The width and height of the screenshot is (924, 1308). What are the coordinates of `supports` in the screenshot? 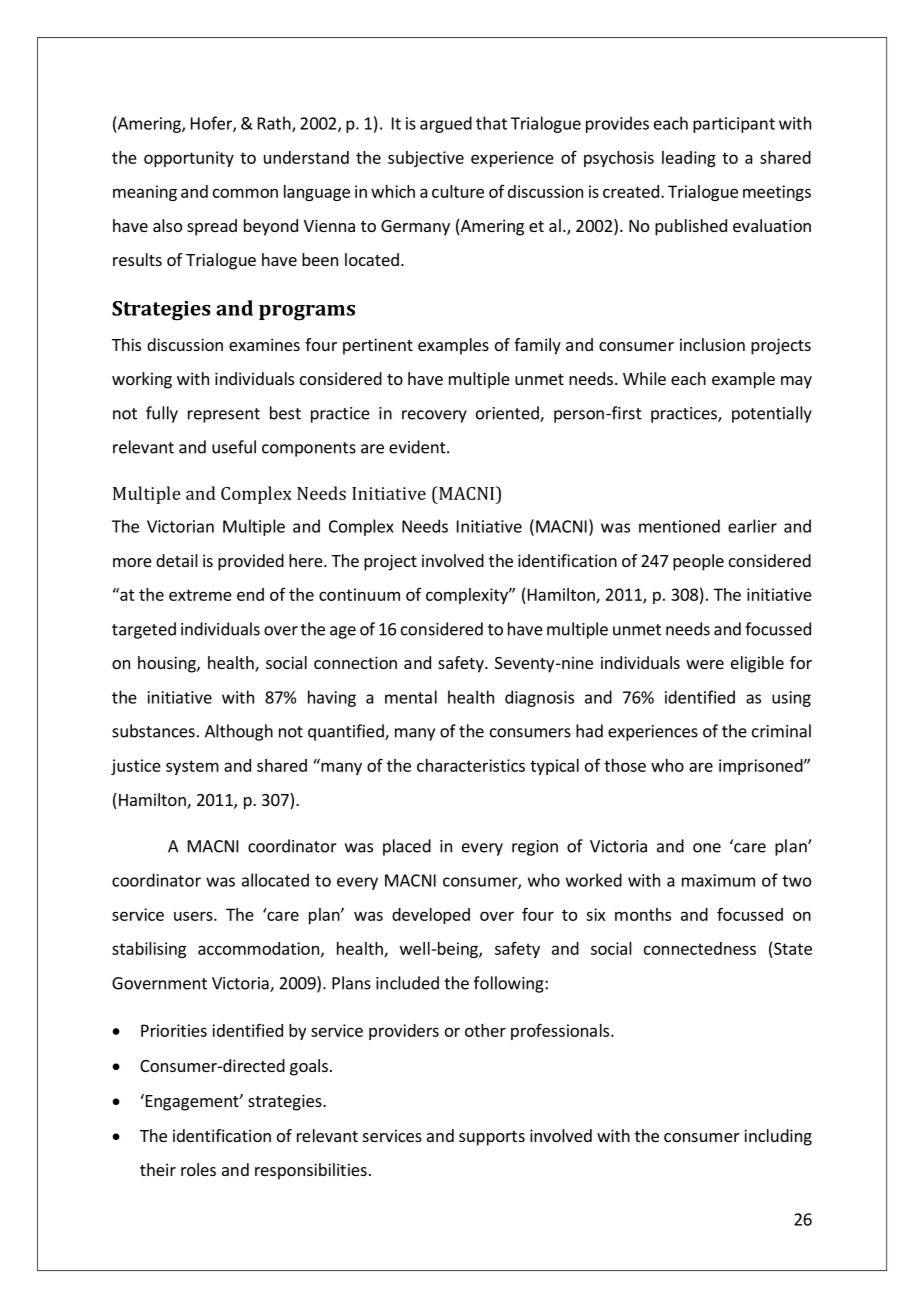 It's located at (492, 1138).
